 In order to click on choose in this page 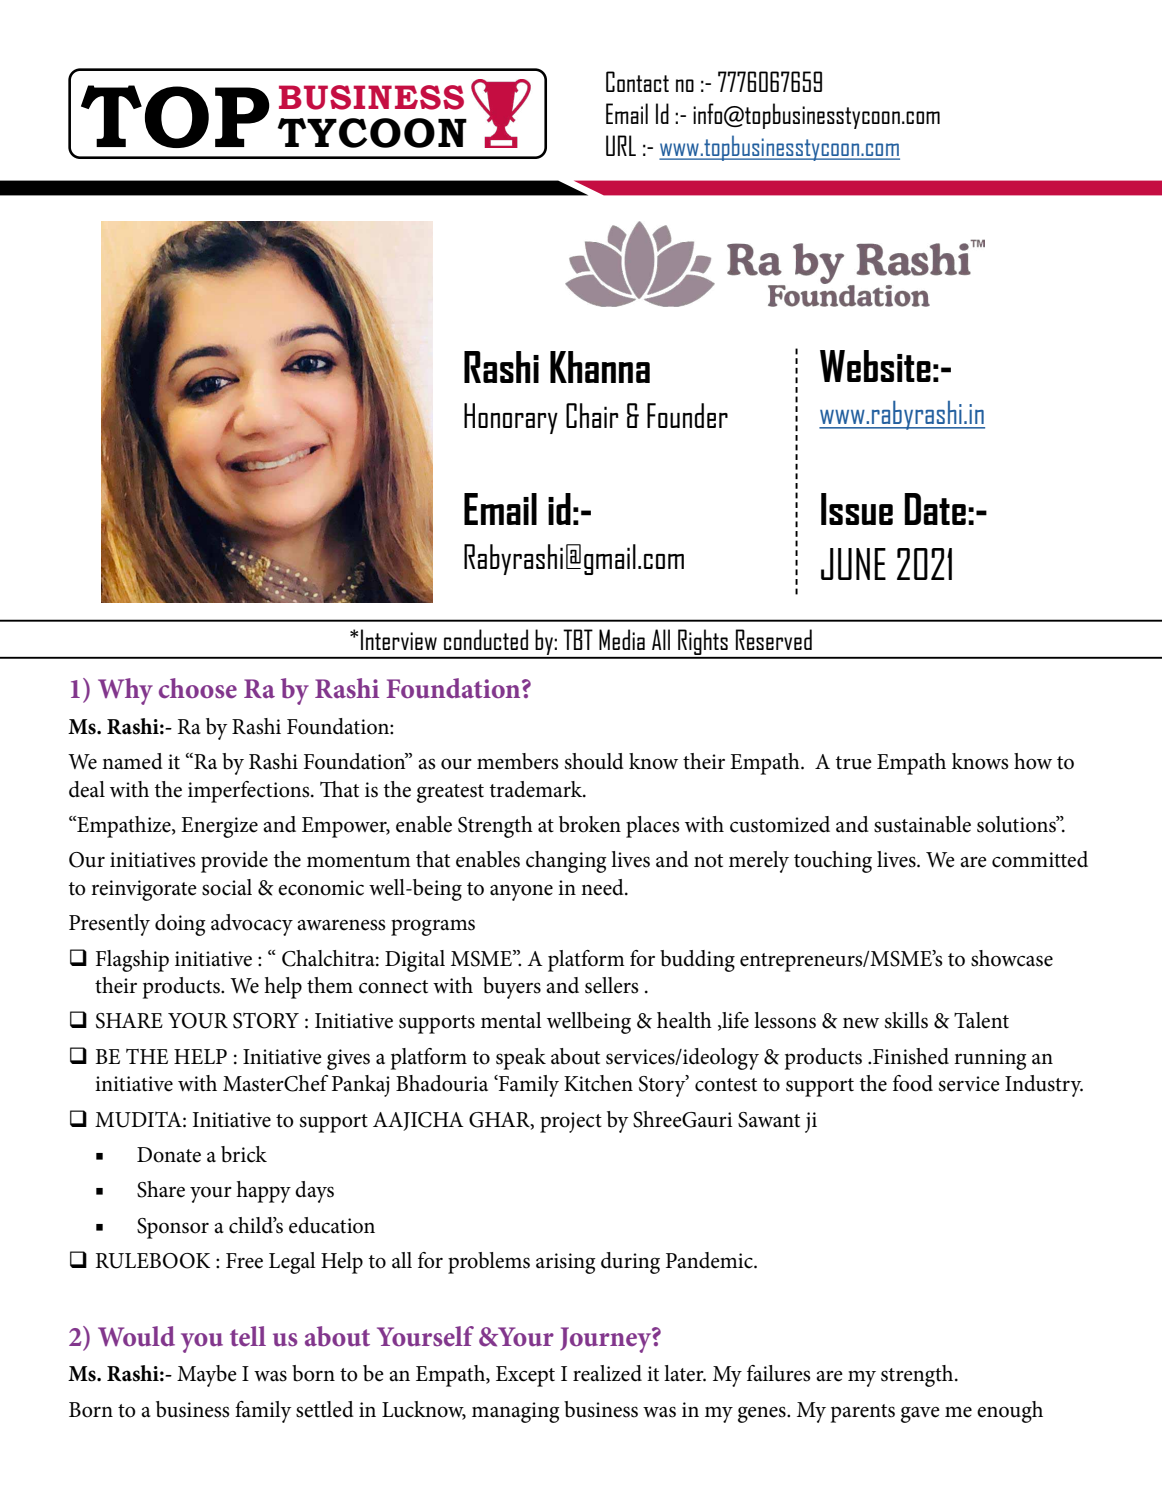, I will do `click(198, 688)`.
